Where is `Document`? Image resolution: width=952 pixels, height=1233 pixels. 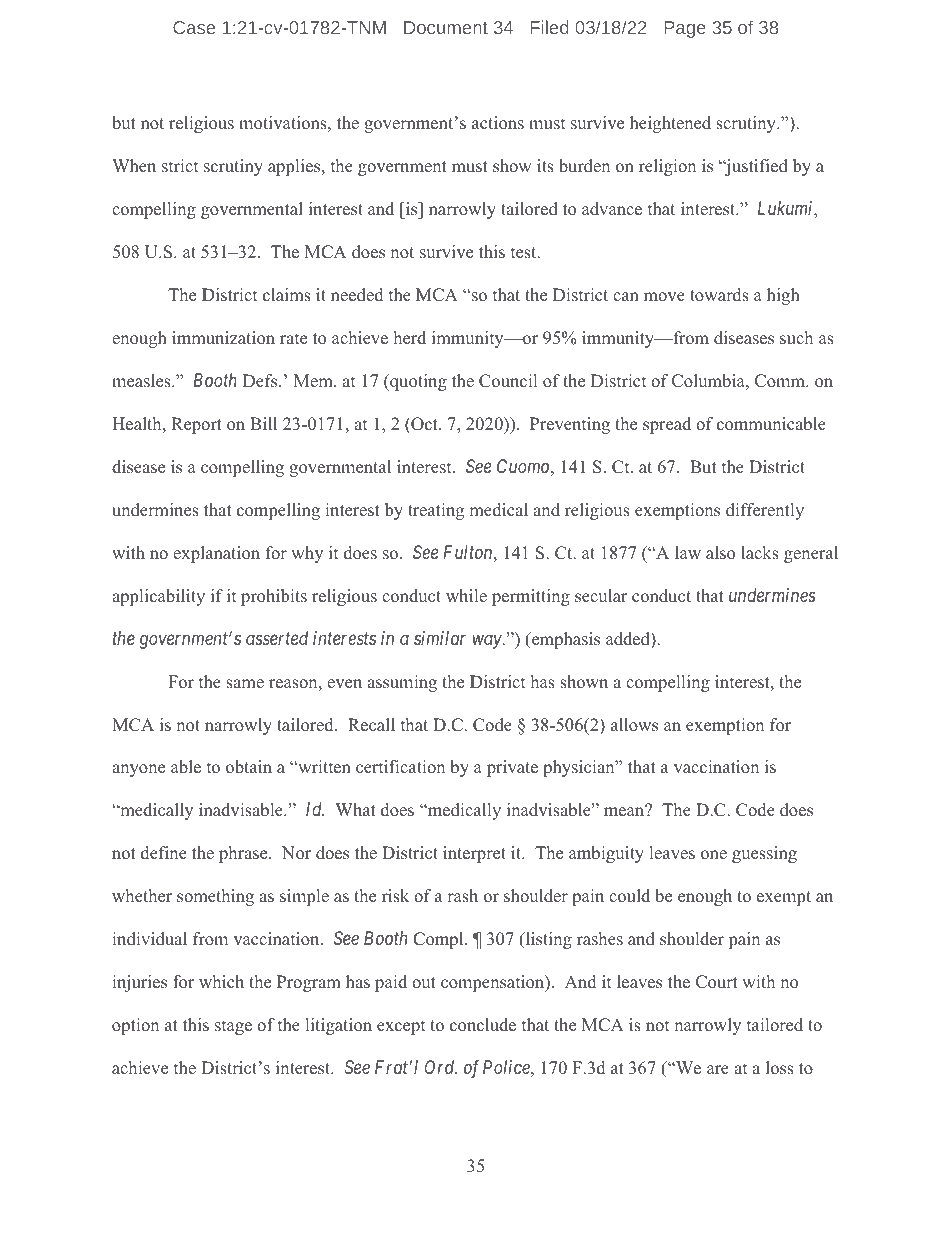
Document is located at coordinates (446, 27).
